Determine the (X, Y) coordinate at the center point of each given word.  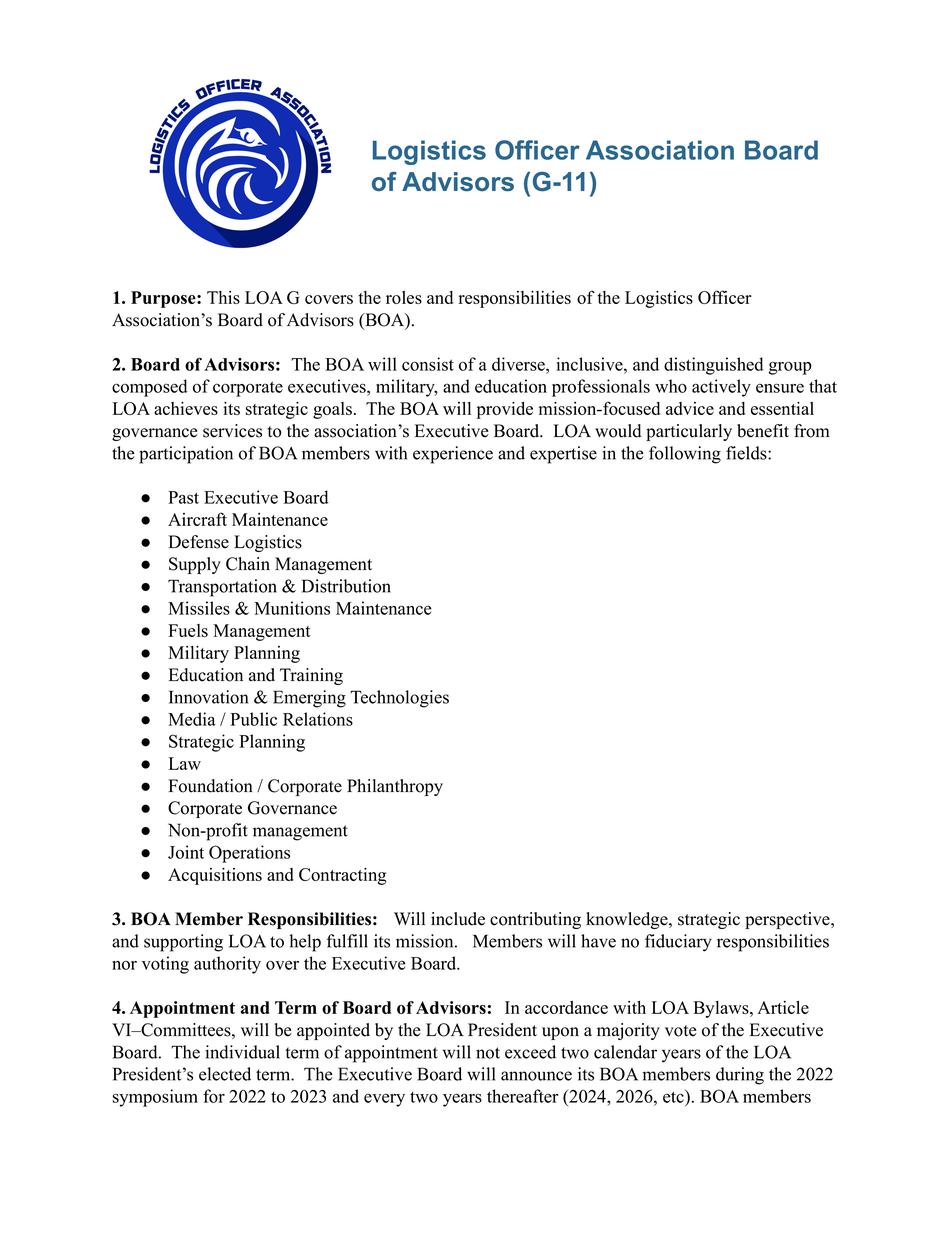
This (223, 297)
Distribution (346, 586)
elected (225, 1074)
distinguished (713, 366)
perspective (788, 920)
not (488, 1053)
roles (404, 297)
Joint (186, 852)
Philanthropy (395, 787)
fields (747, 453)
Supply (195, 565)
